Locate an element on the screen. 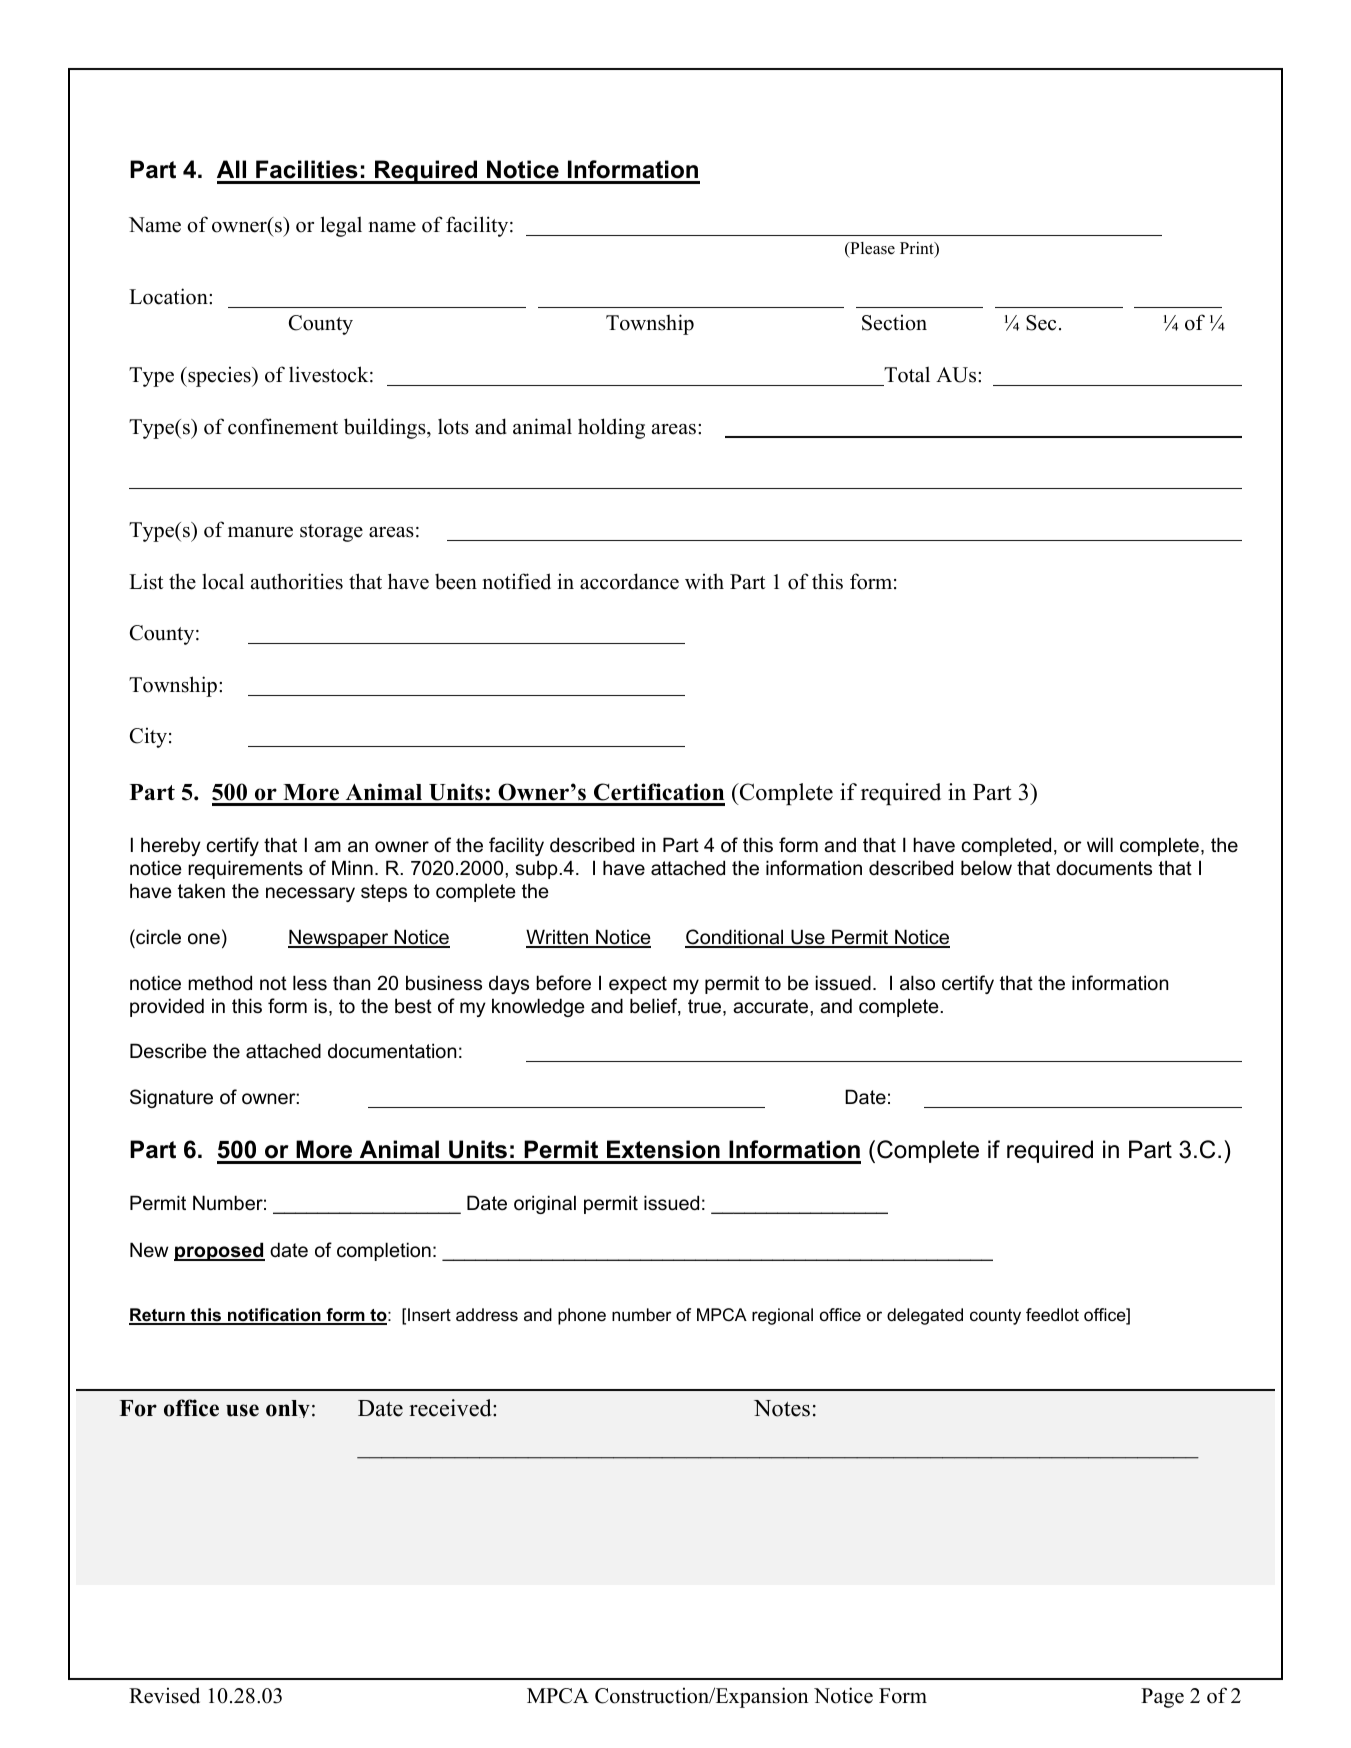 The image size is (1351, 1748). phone is located at coordinates (582, 1316).
